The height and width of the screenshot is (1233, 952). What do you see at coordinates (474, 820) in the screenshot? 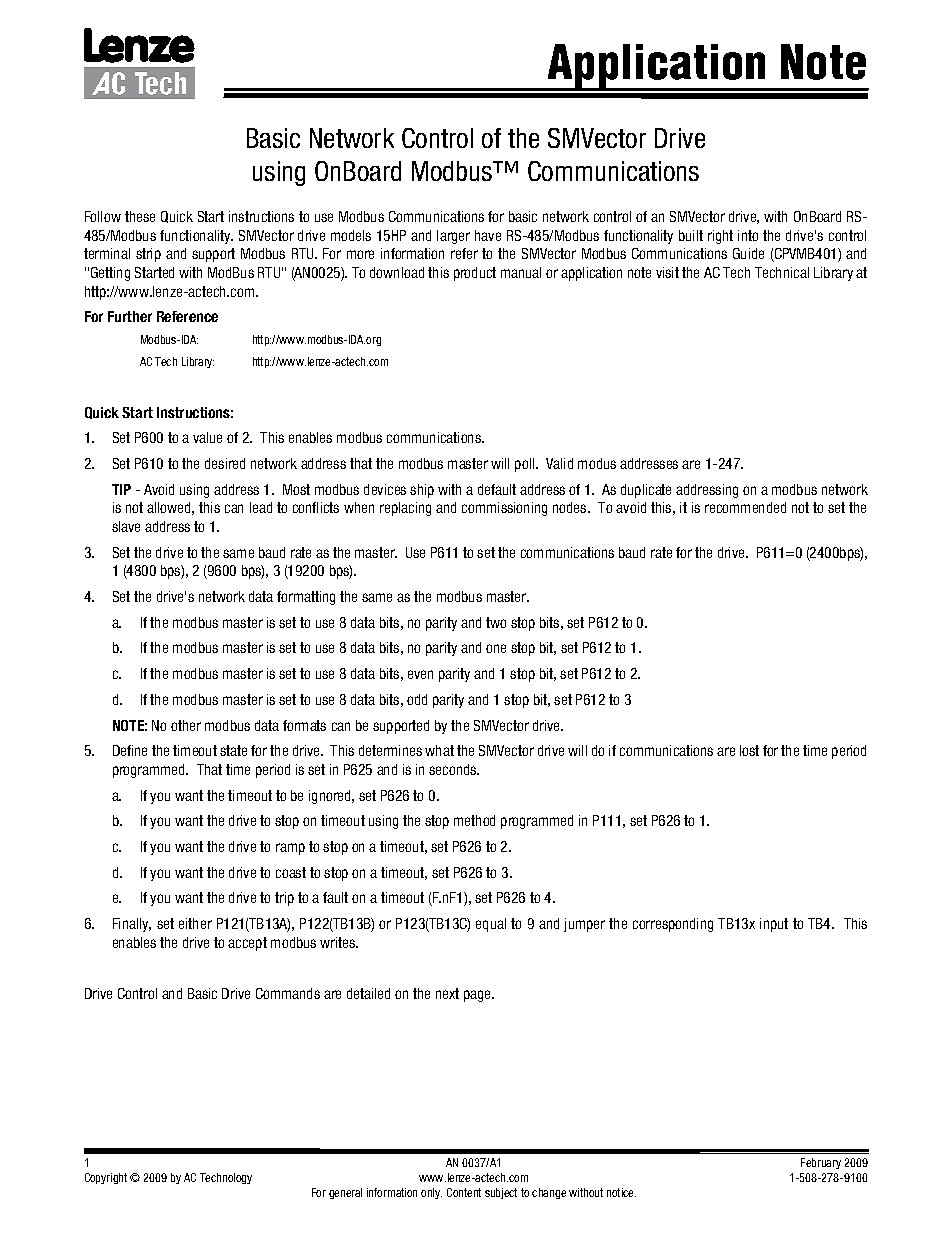
I see `method` at bounding box center [474, 820].
